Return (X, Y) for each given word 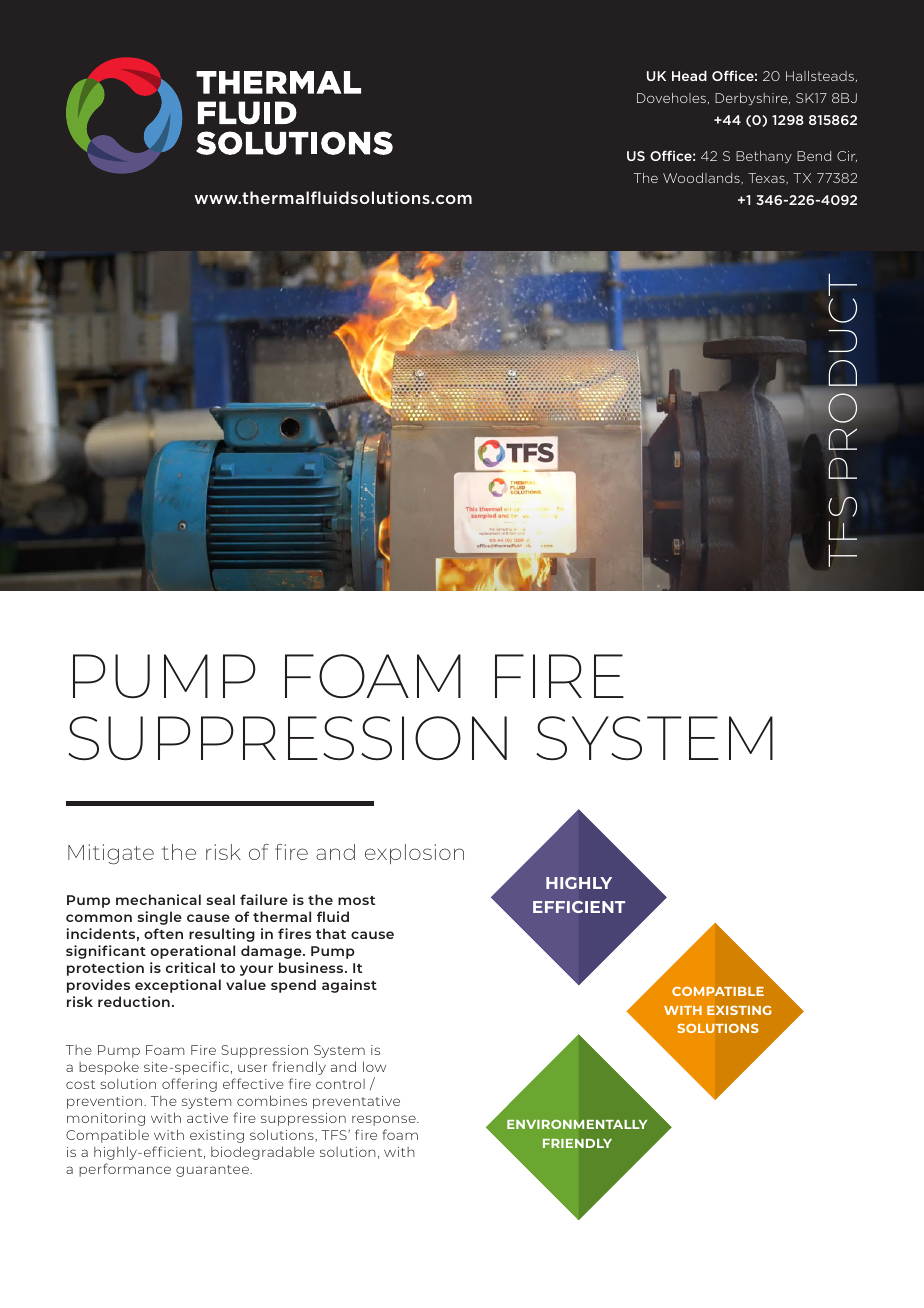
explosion (414, 854)
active (207, 1118)
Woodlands (702, 178)
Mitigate (111, 854)
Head (689, 76)
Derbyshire (752, 99)
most (356, 900)
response (385, 1120)
